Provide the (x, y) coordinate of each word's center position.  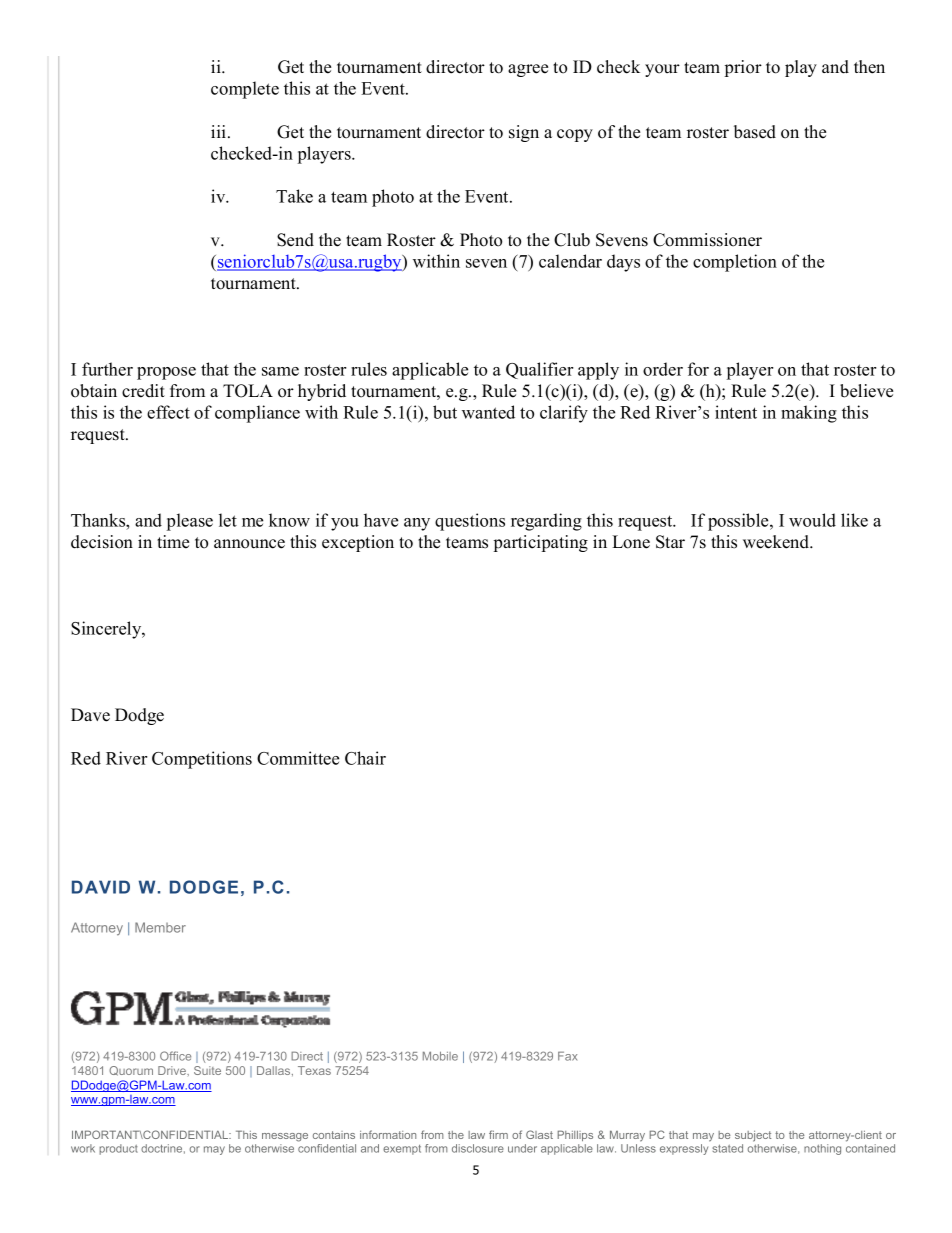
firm (498, 1134)
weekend (777, 542)
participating (541, 543)
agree (528, 70)
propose (166, 373)
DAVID (101, 887)
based (755, 132)
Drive (173, 1070)
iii (220, 131)
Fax (567, 1056)
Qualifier (539, 370)
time (173, 542)
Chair (365, 758)
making (809, 414)
